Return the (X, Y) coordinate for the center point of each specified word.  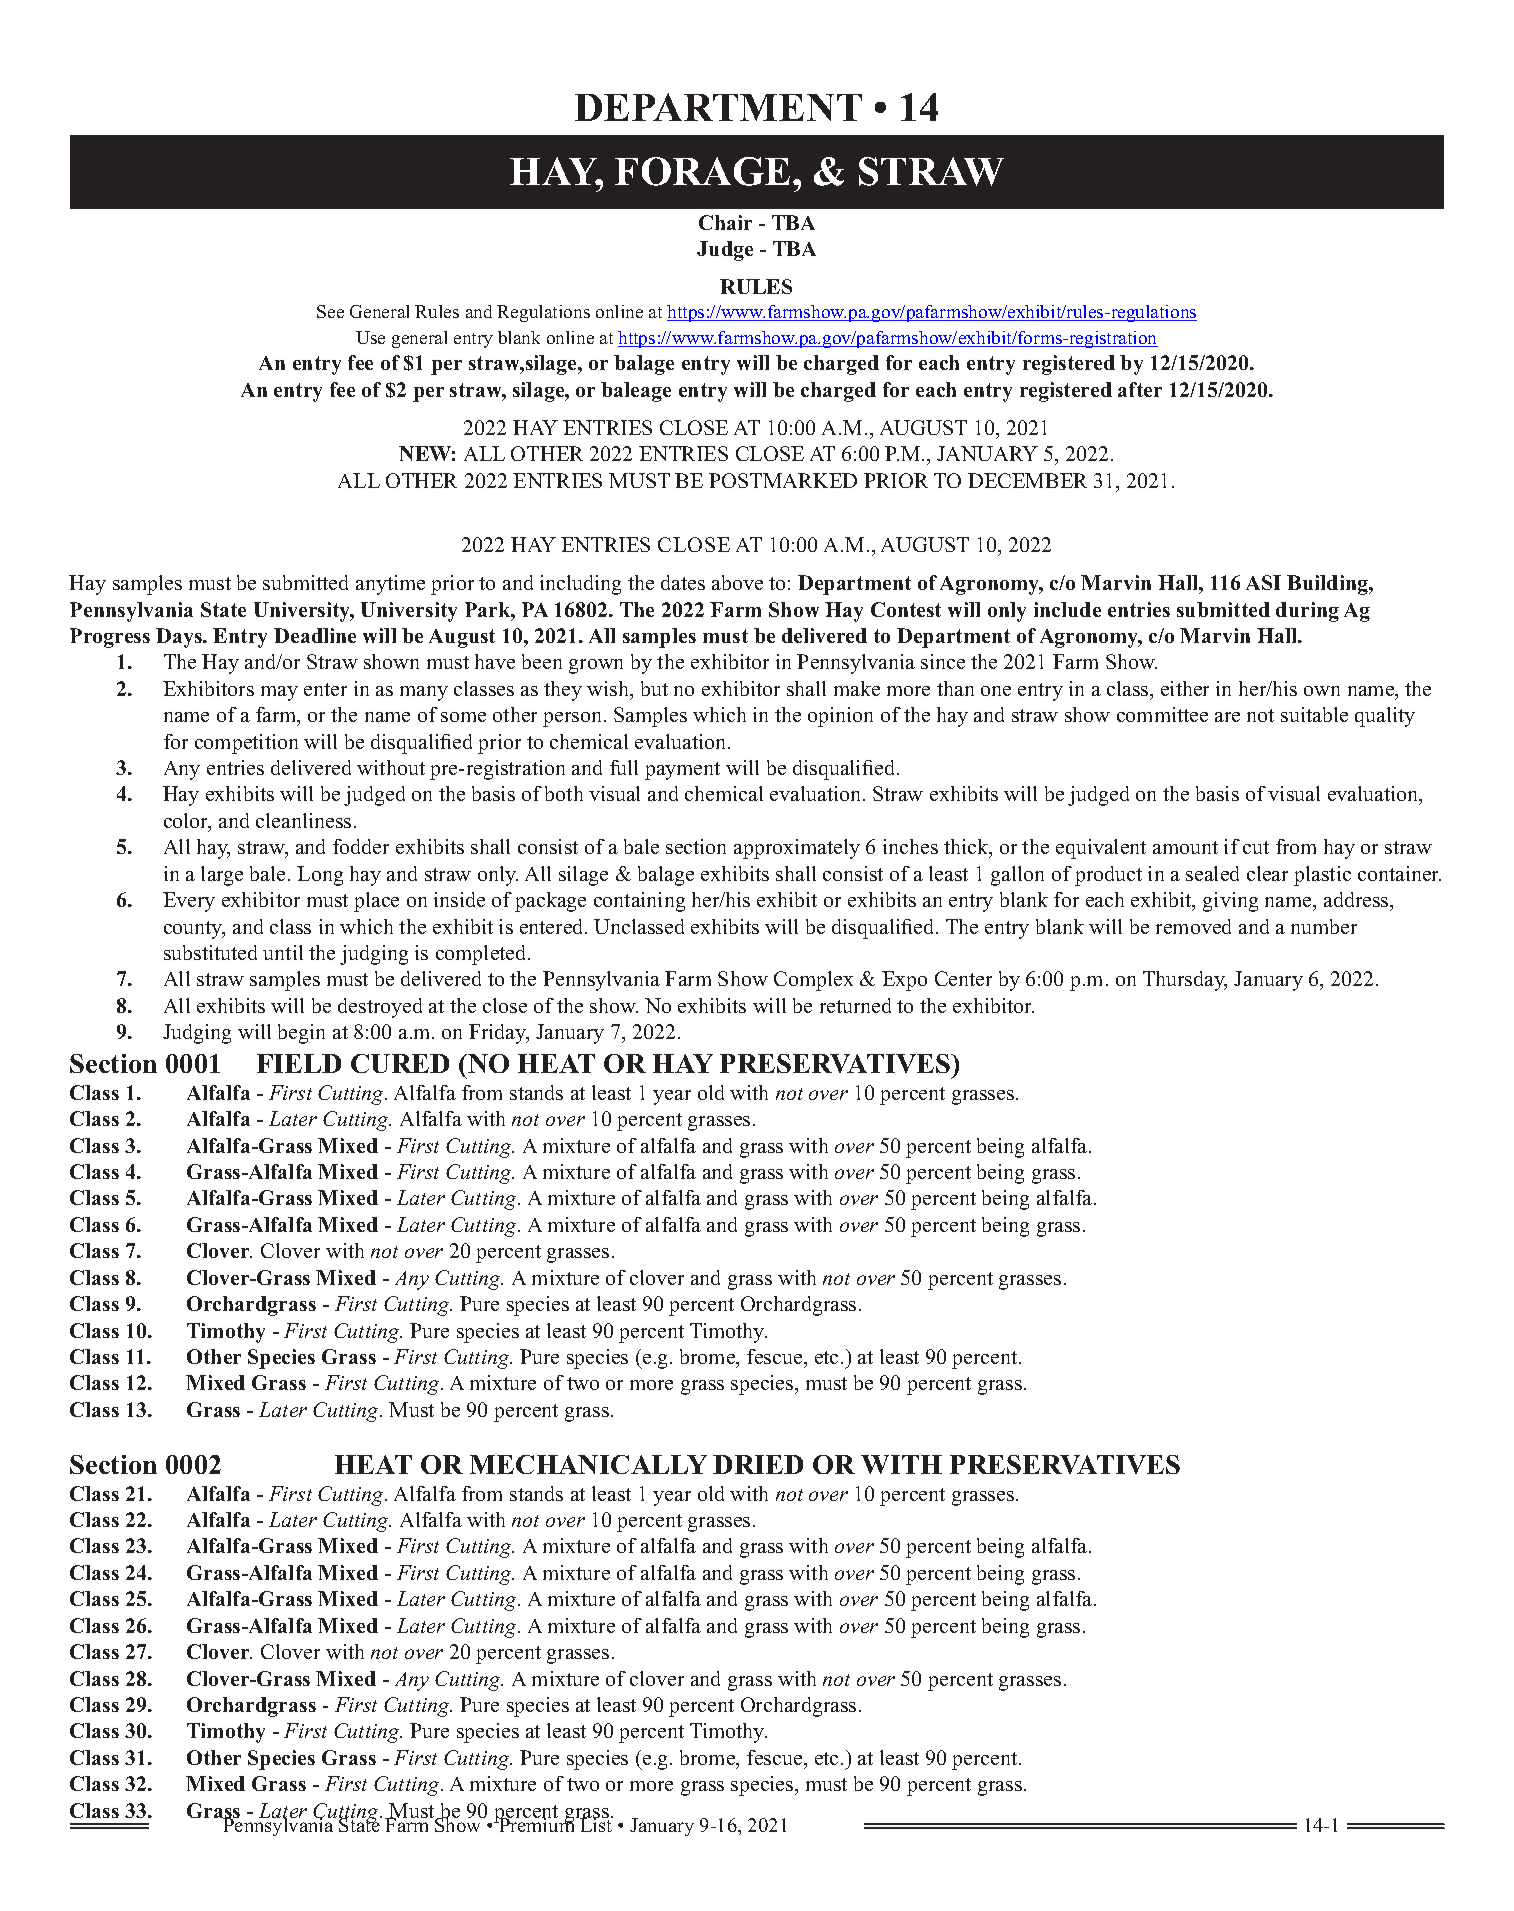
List (595, 1823)
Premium (537, 1823)
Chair (725, 222)
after (1140, 389)
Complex (813, 981)
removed (1193, 926)
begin (301, 1034)
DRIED (758, 1464)
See (330, 311)
